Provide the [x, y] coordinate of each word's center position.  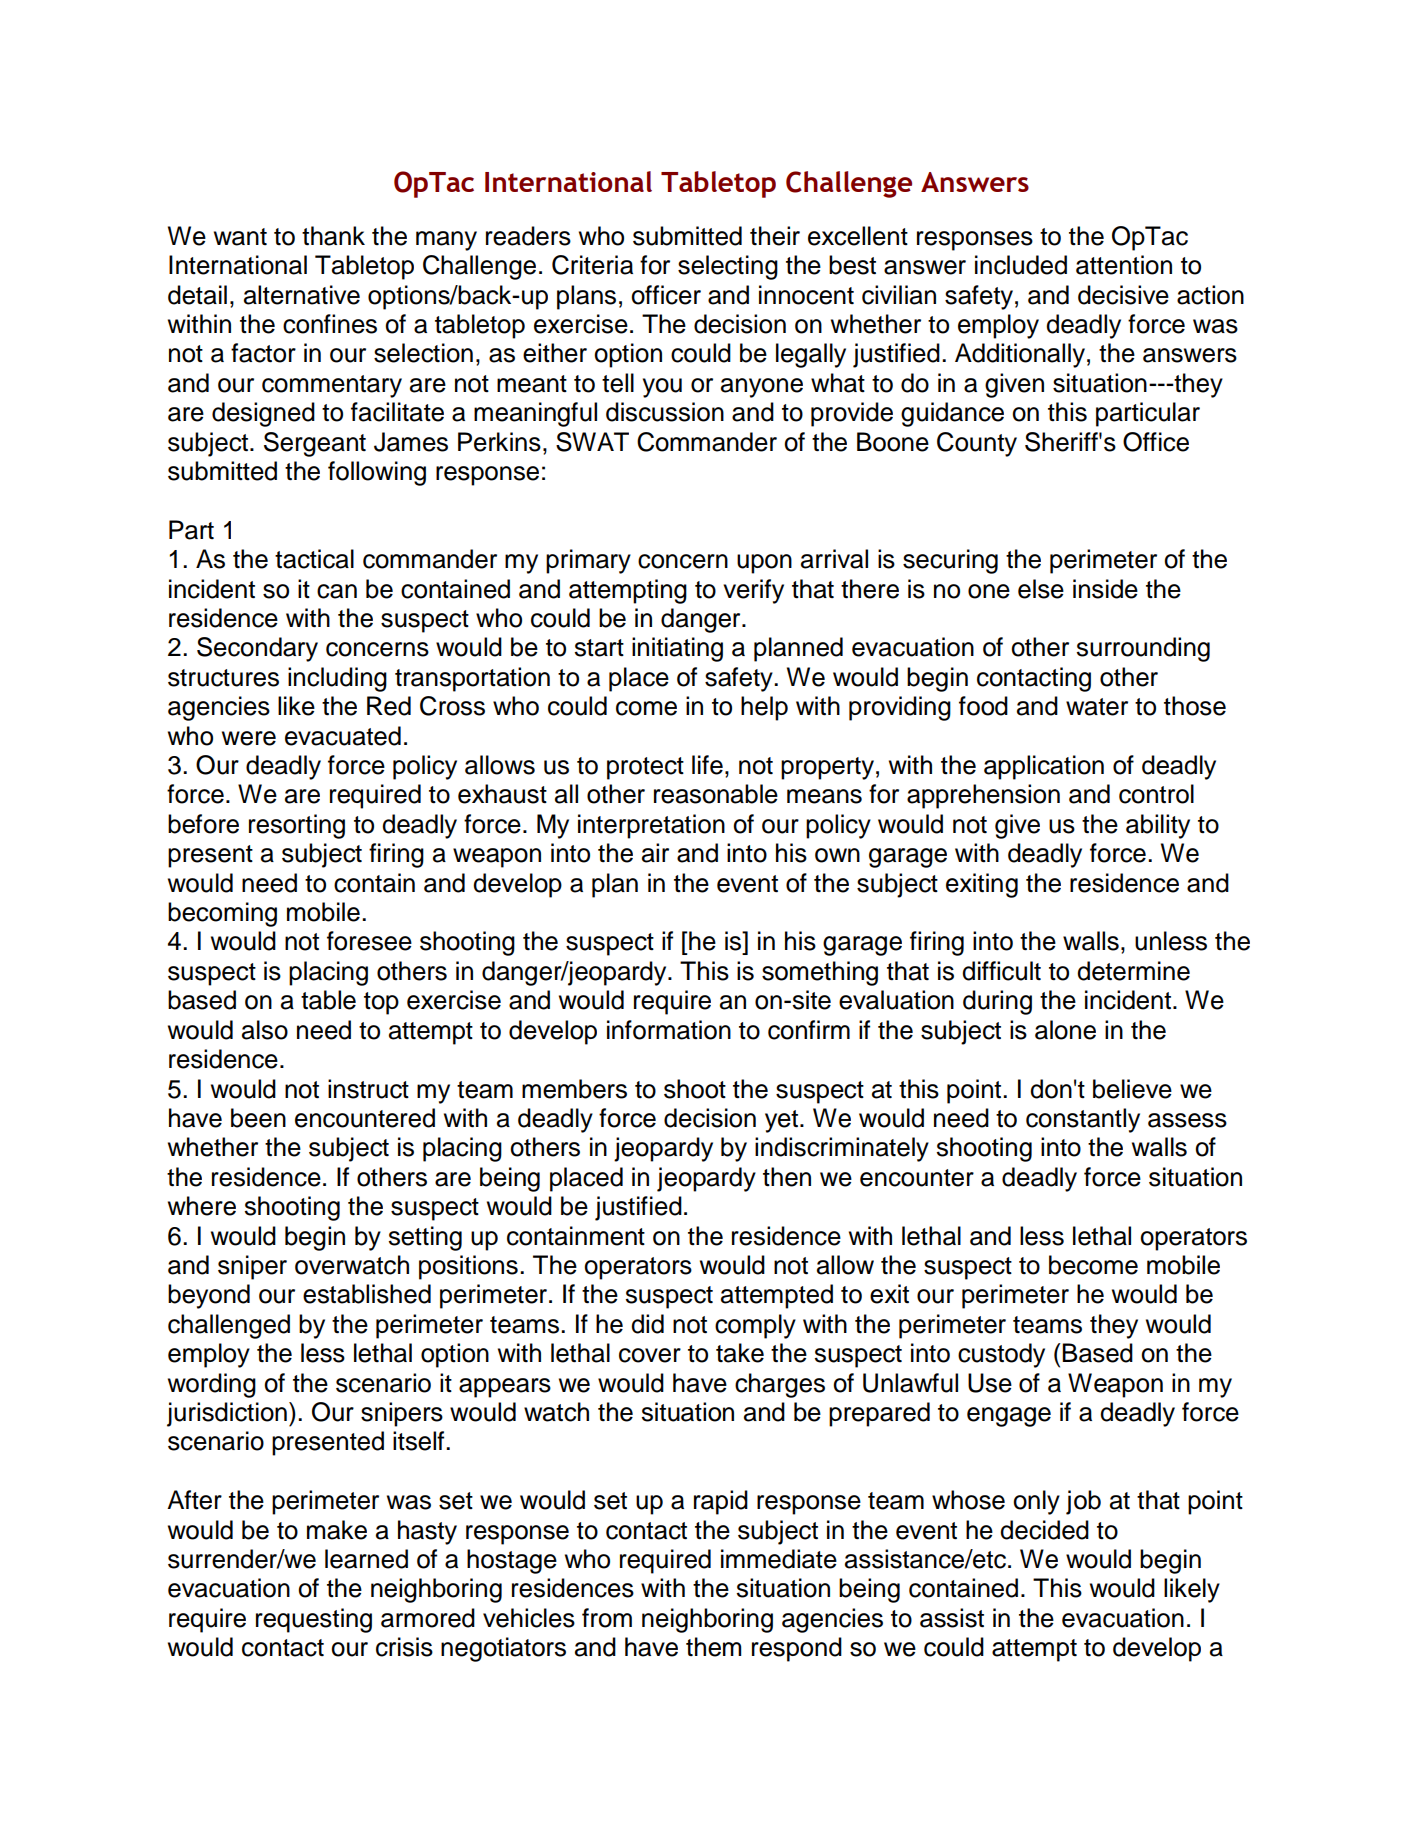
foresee [369, 941]
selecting [728, 267]
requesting [314, 1620]
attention [1124, 265]
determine [1133, 971]
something [820, 973]
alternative [302, 295]
